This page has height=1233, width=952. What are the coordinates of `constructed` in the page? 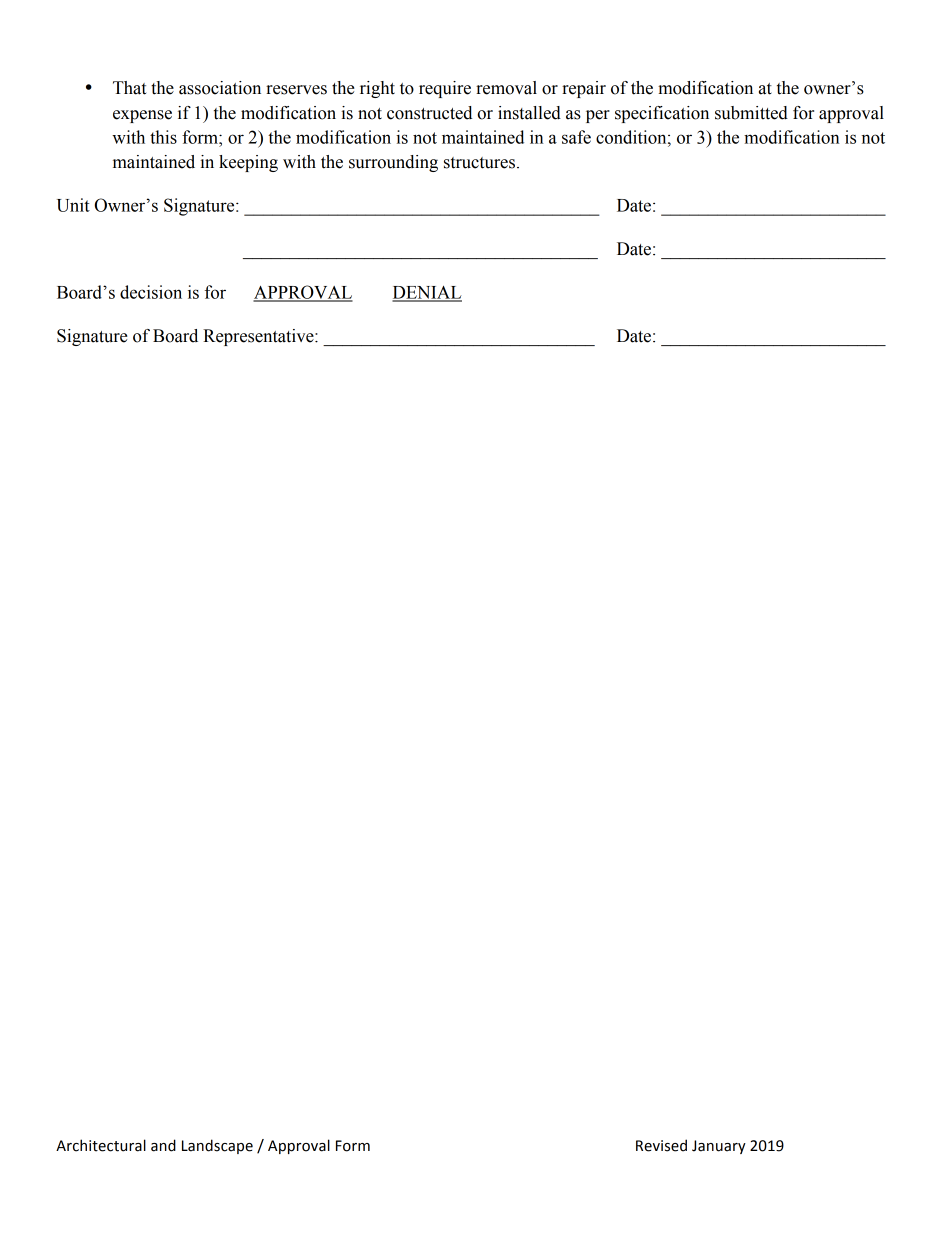 It's located at (429, 113).
